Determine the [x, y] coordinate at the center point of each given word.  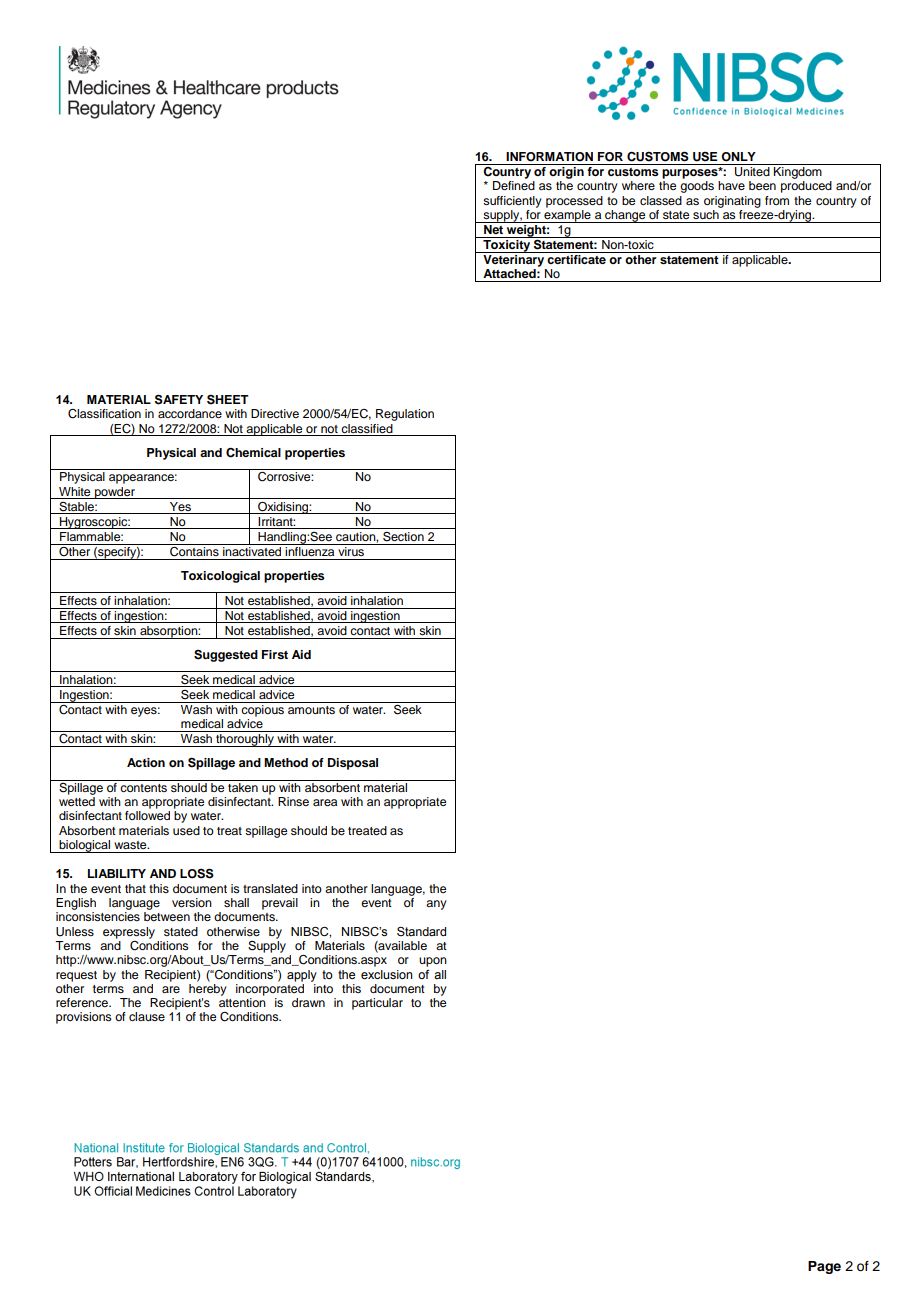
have [731, 185]
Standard [421, 931]
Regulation [405, 415]
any [436, 905]
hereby [208, 988]
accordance [190, 413]
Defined [514, 185]
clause [147, 1016]
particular [377, 1004]
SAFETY [179, 399]
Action [146, 762]
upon [433, 962]
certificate [577, 258]
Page [824, 1267]
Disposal [353, 764]
